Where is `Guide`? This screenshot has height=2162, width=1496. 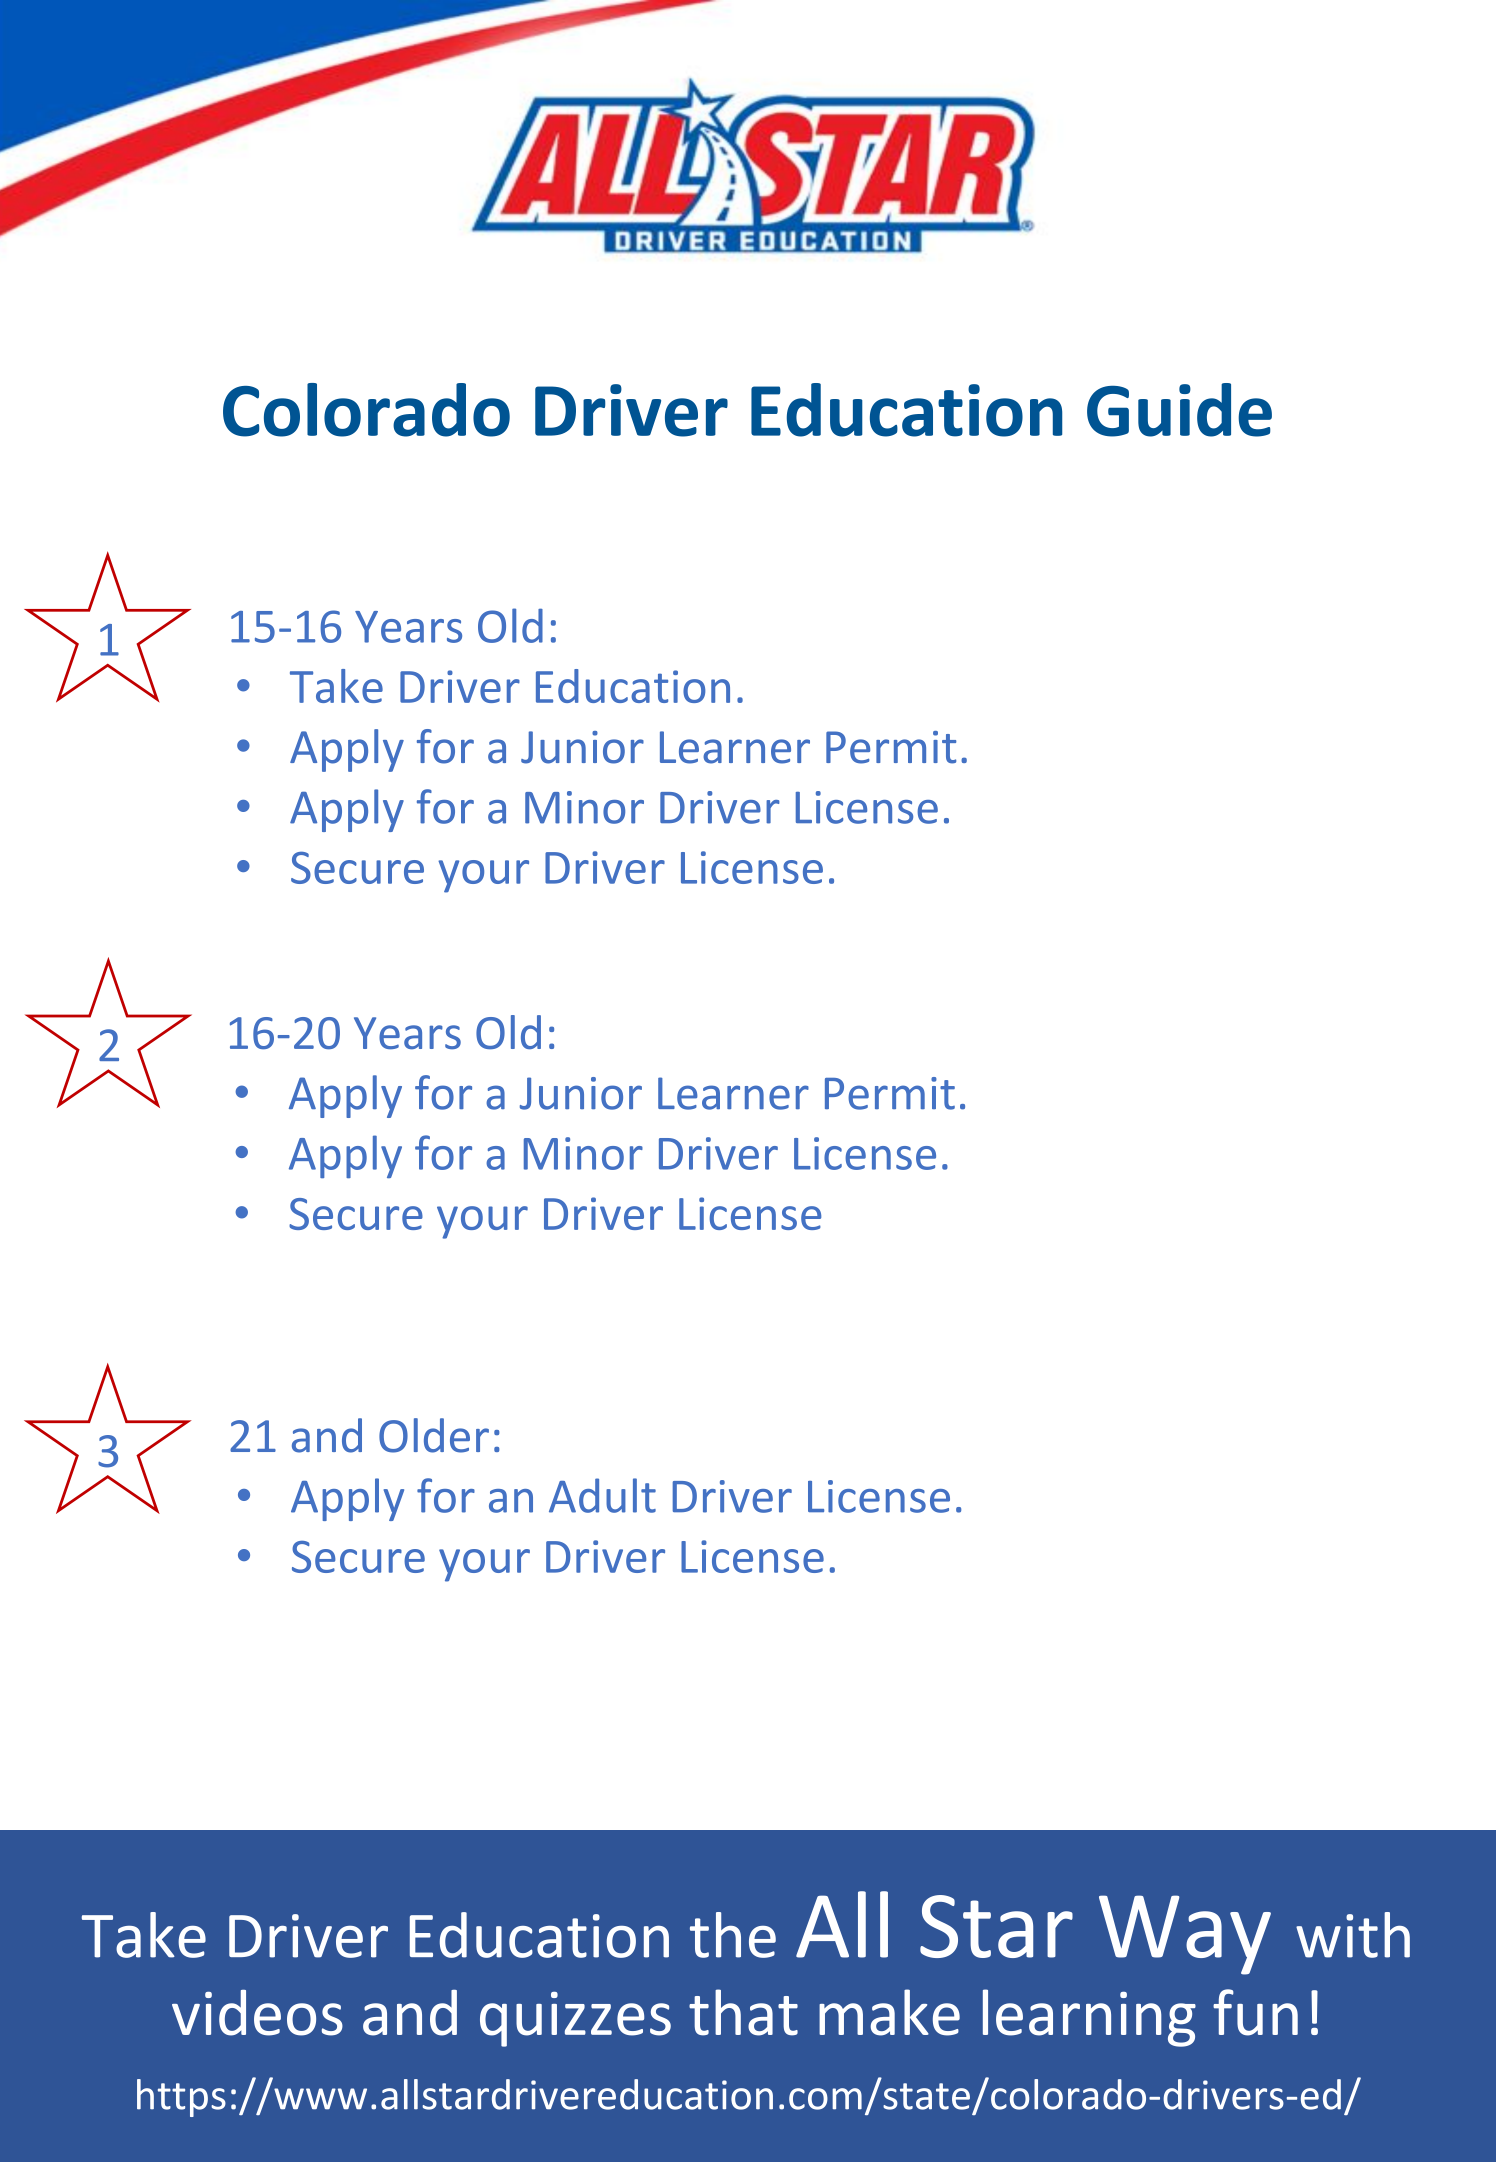 Guide is located at coordinates (1179, 410).
